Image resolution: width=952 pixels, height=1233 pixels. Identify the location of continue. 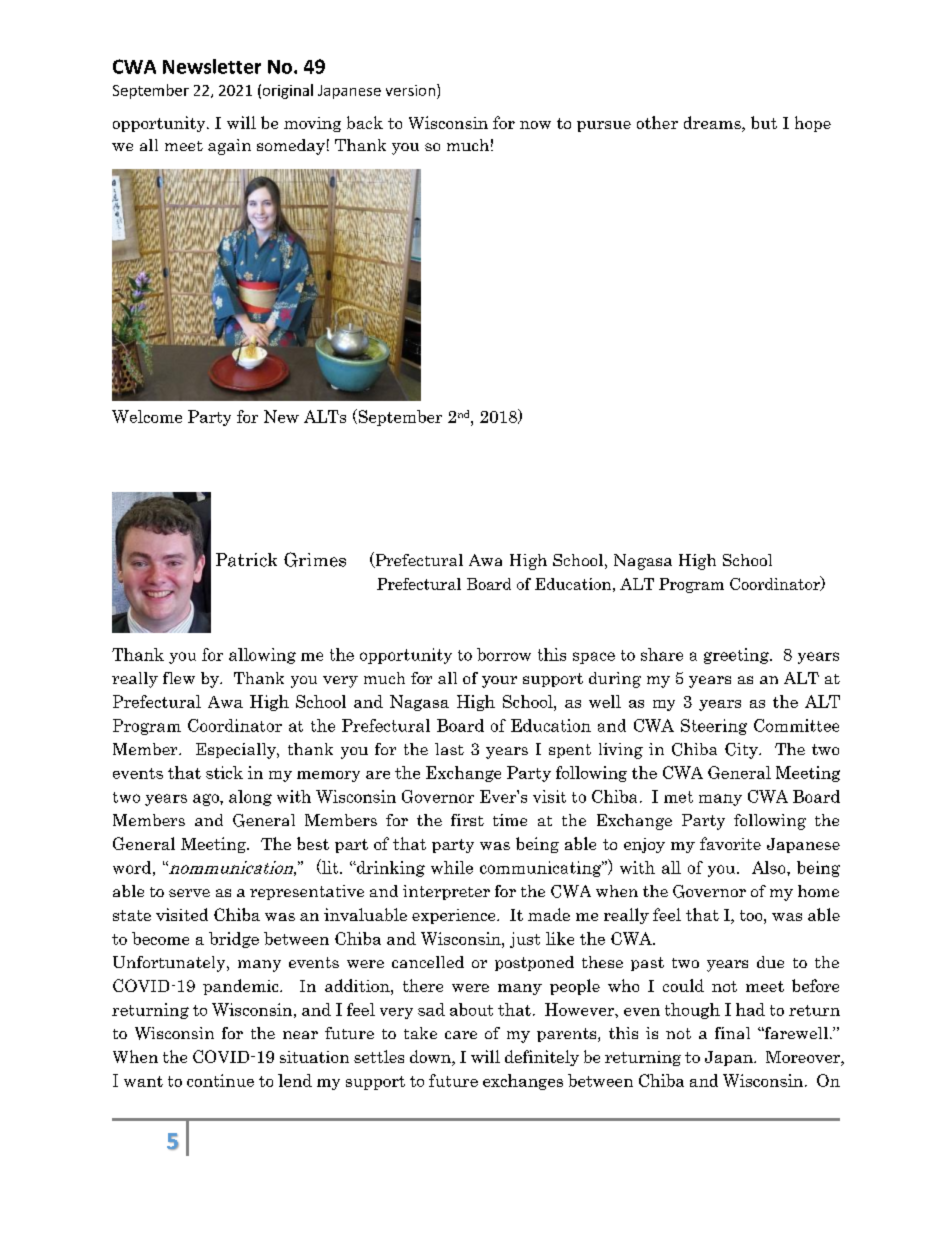
(220, 1080).
